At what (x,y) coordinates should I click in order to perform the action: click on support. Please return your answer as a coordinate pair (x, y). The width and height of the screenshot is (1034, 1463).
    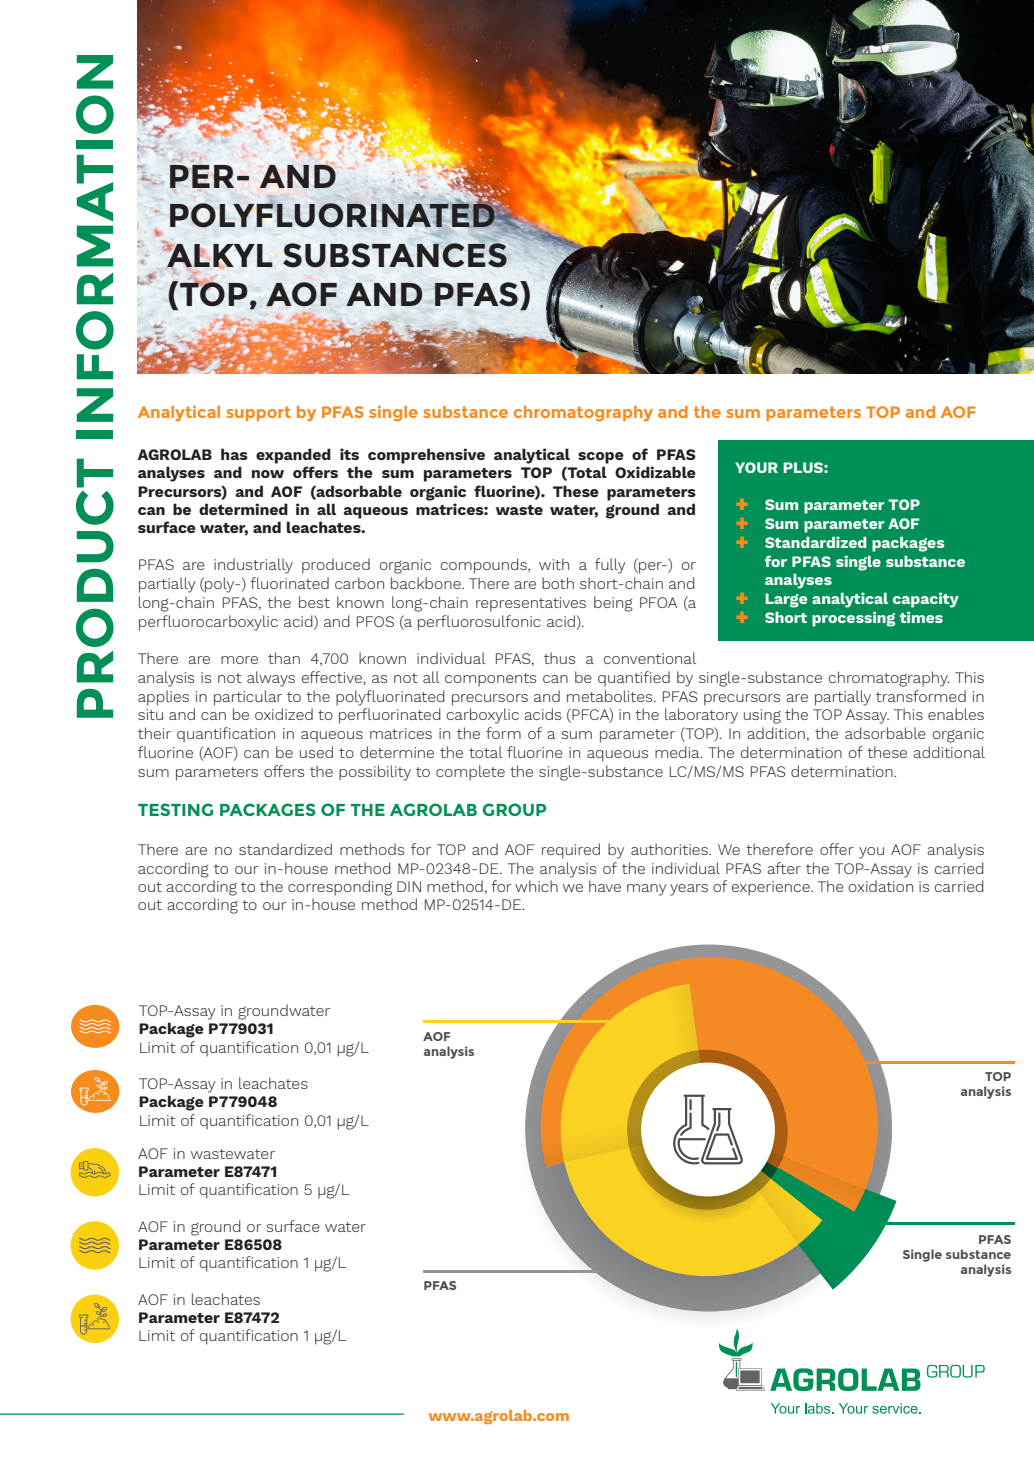
    Looking at the image, I should click on (258, 413).
